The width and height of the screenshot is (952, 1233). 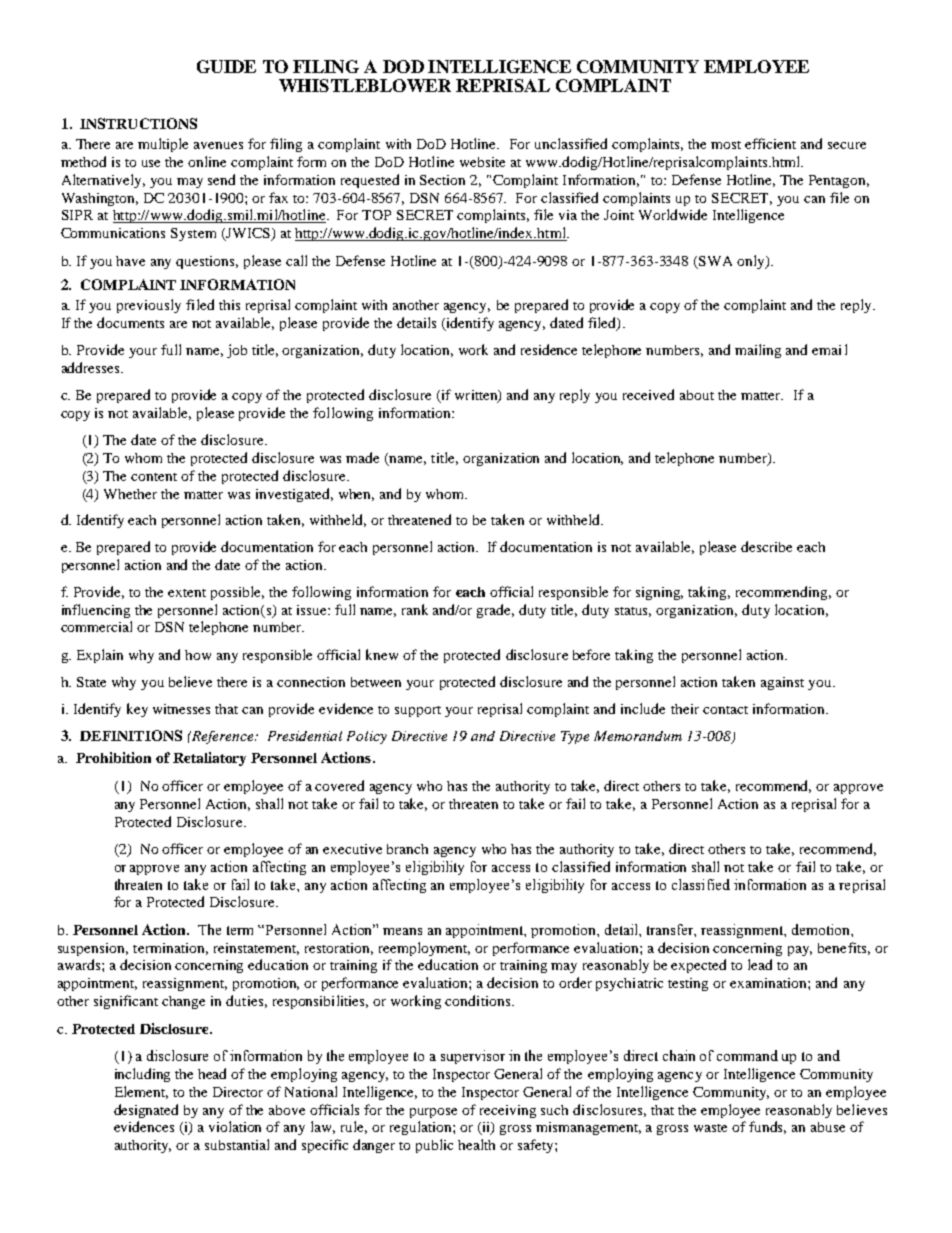 I want to click on describe, so click(x=766, y=546).
